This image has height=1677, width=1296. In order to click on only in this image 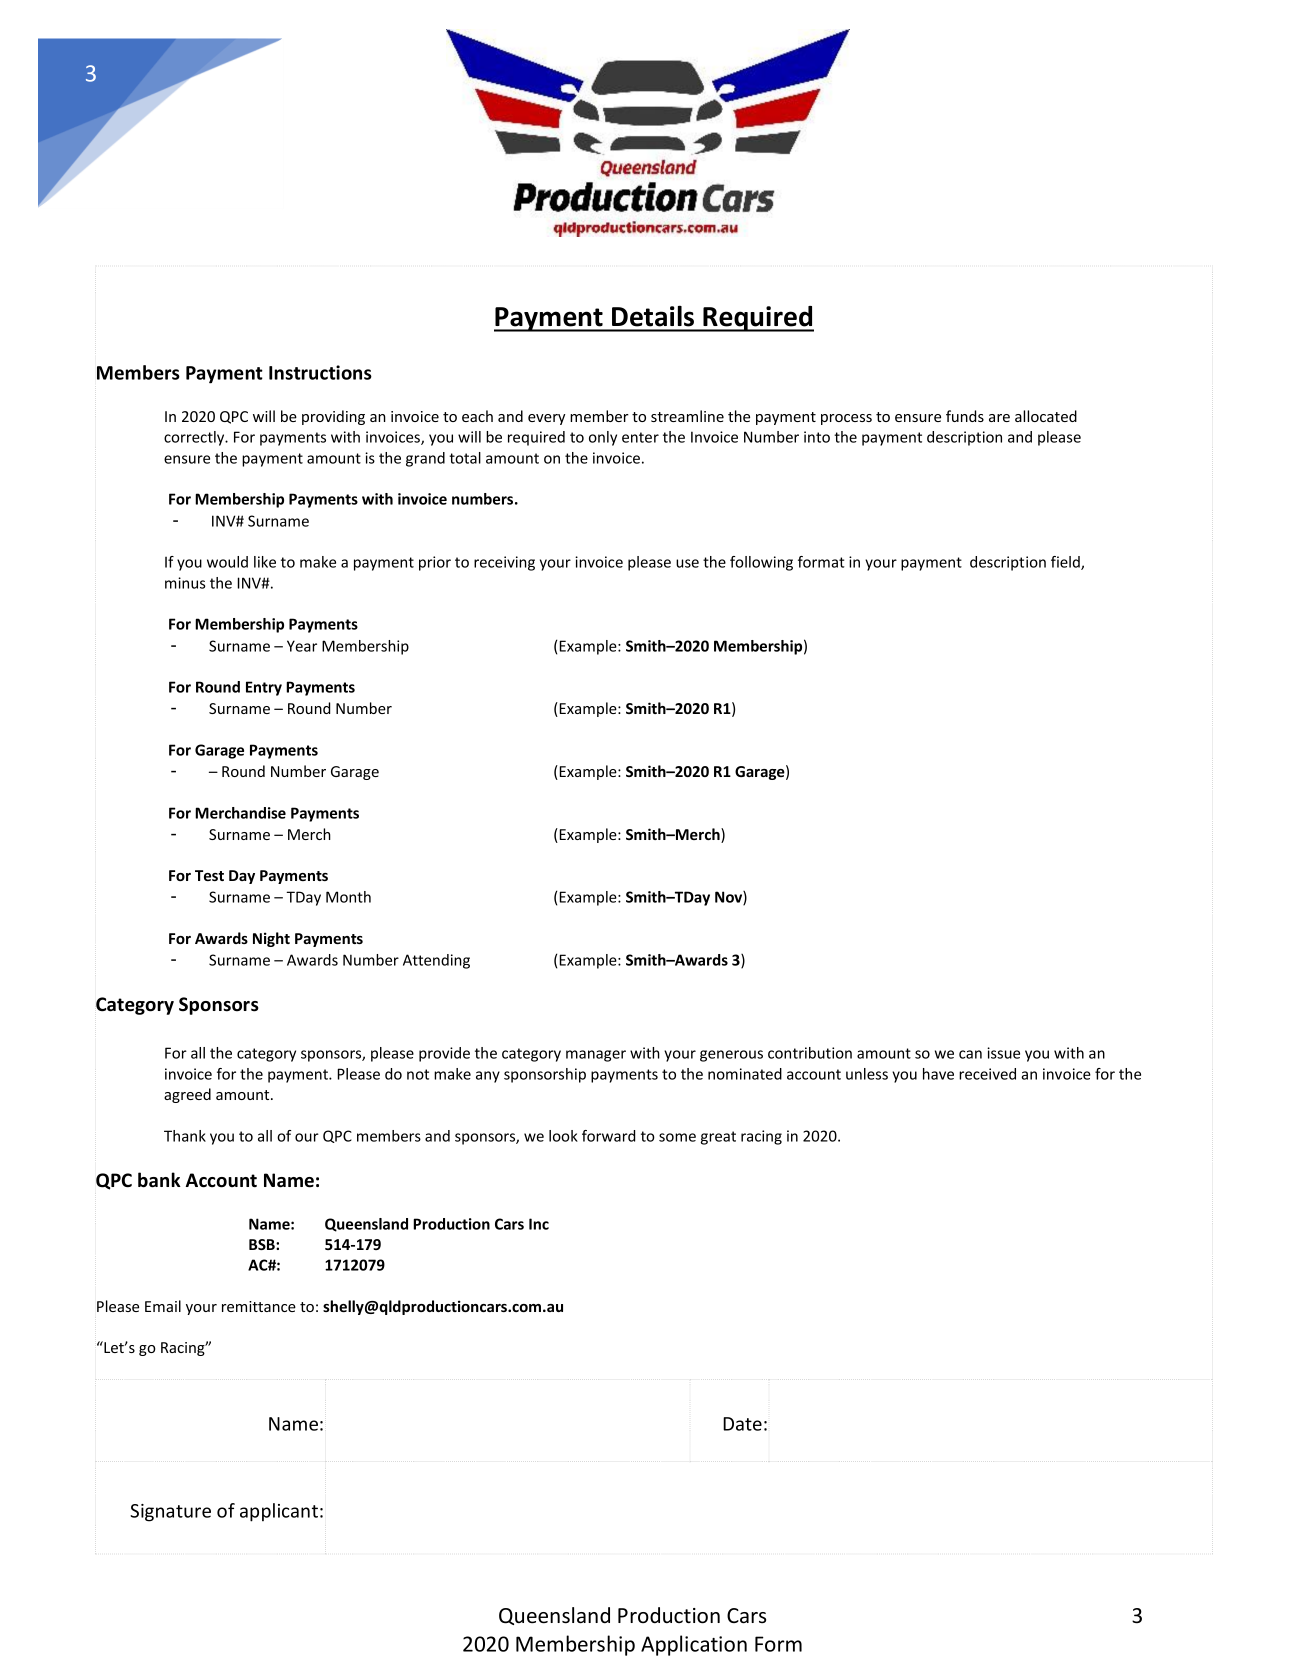, I will do `click(603, 438)`.
